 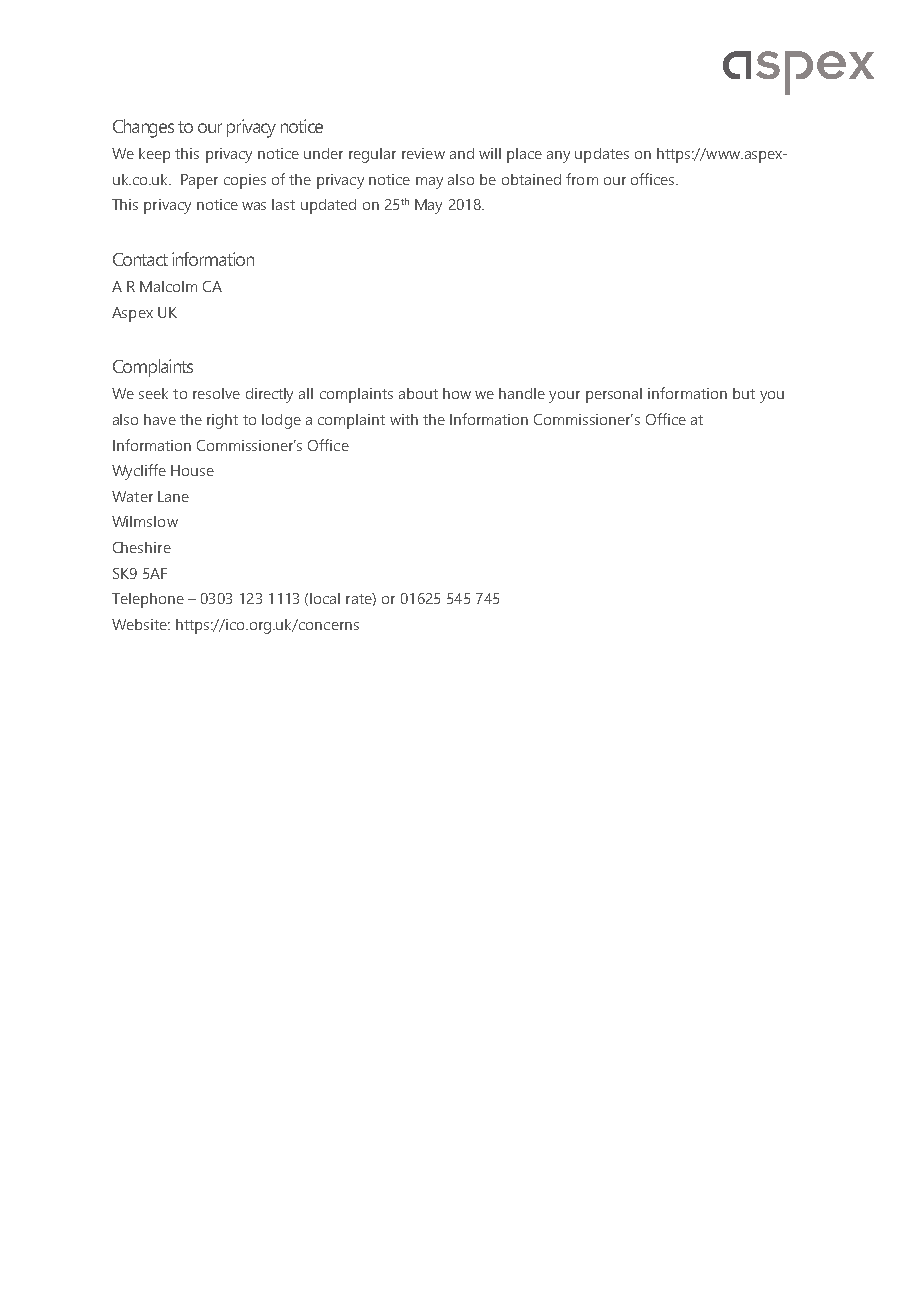 What do you see at coordinates (148, 600) in the screenshot?
I see `Telephone` at bounding box center [148, 600].
